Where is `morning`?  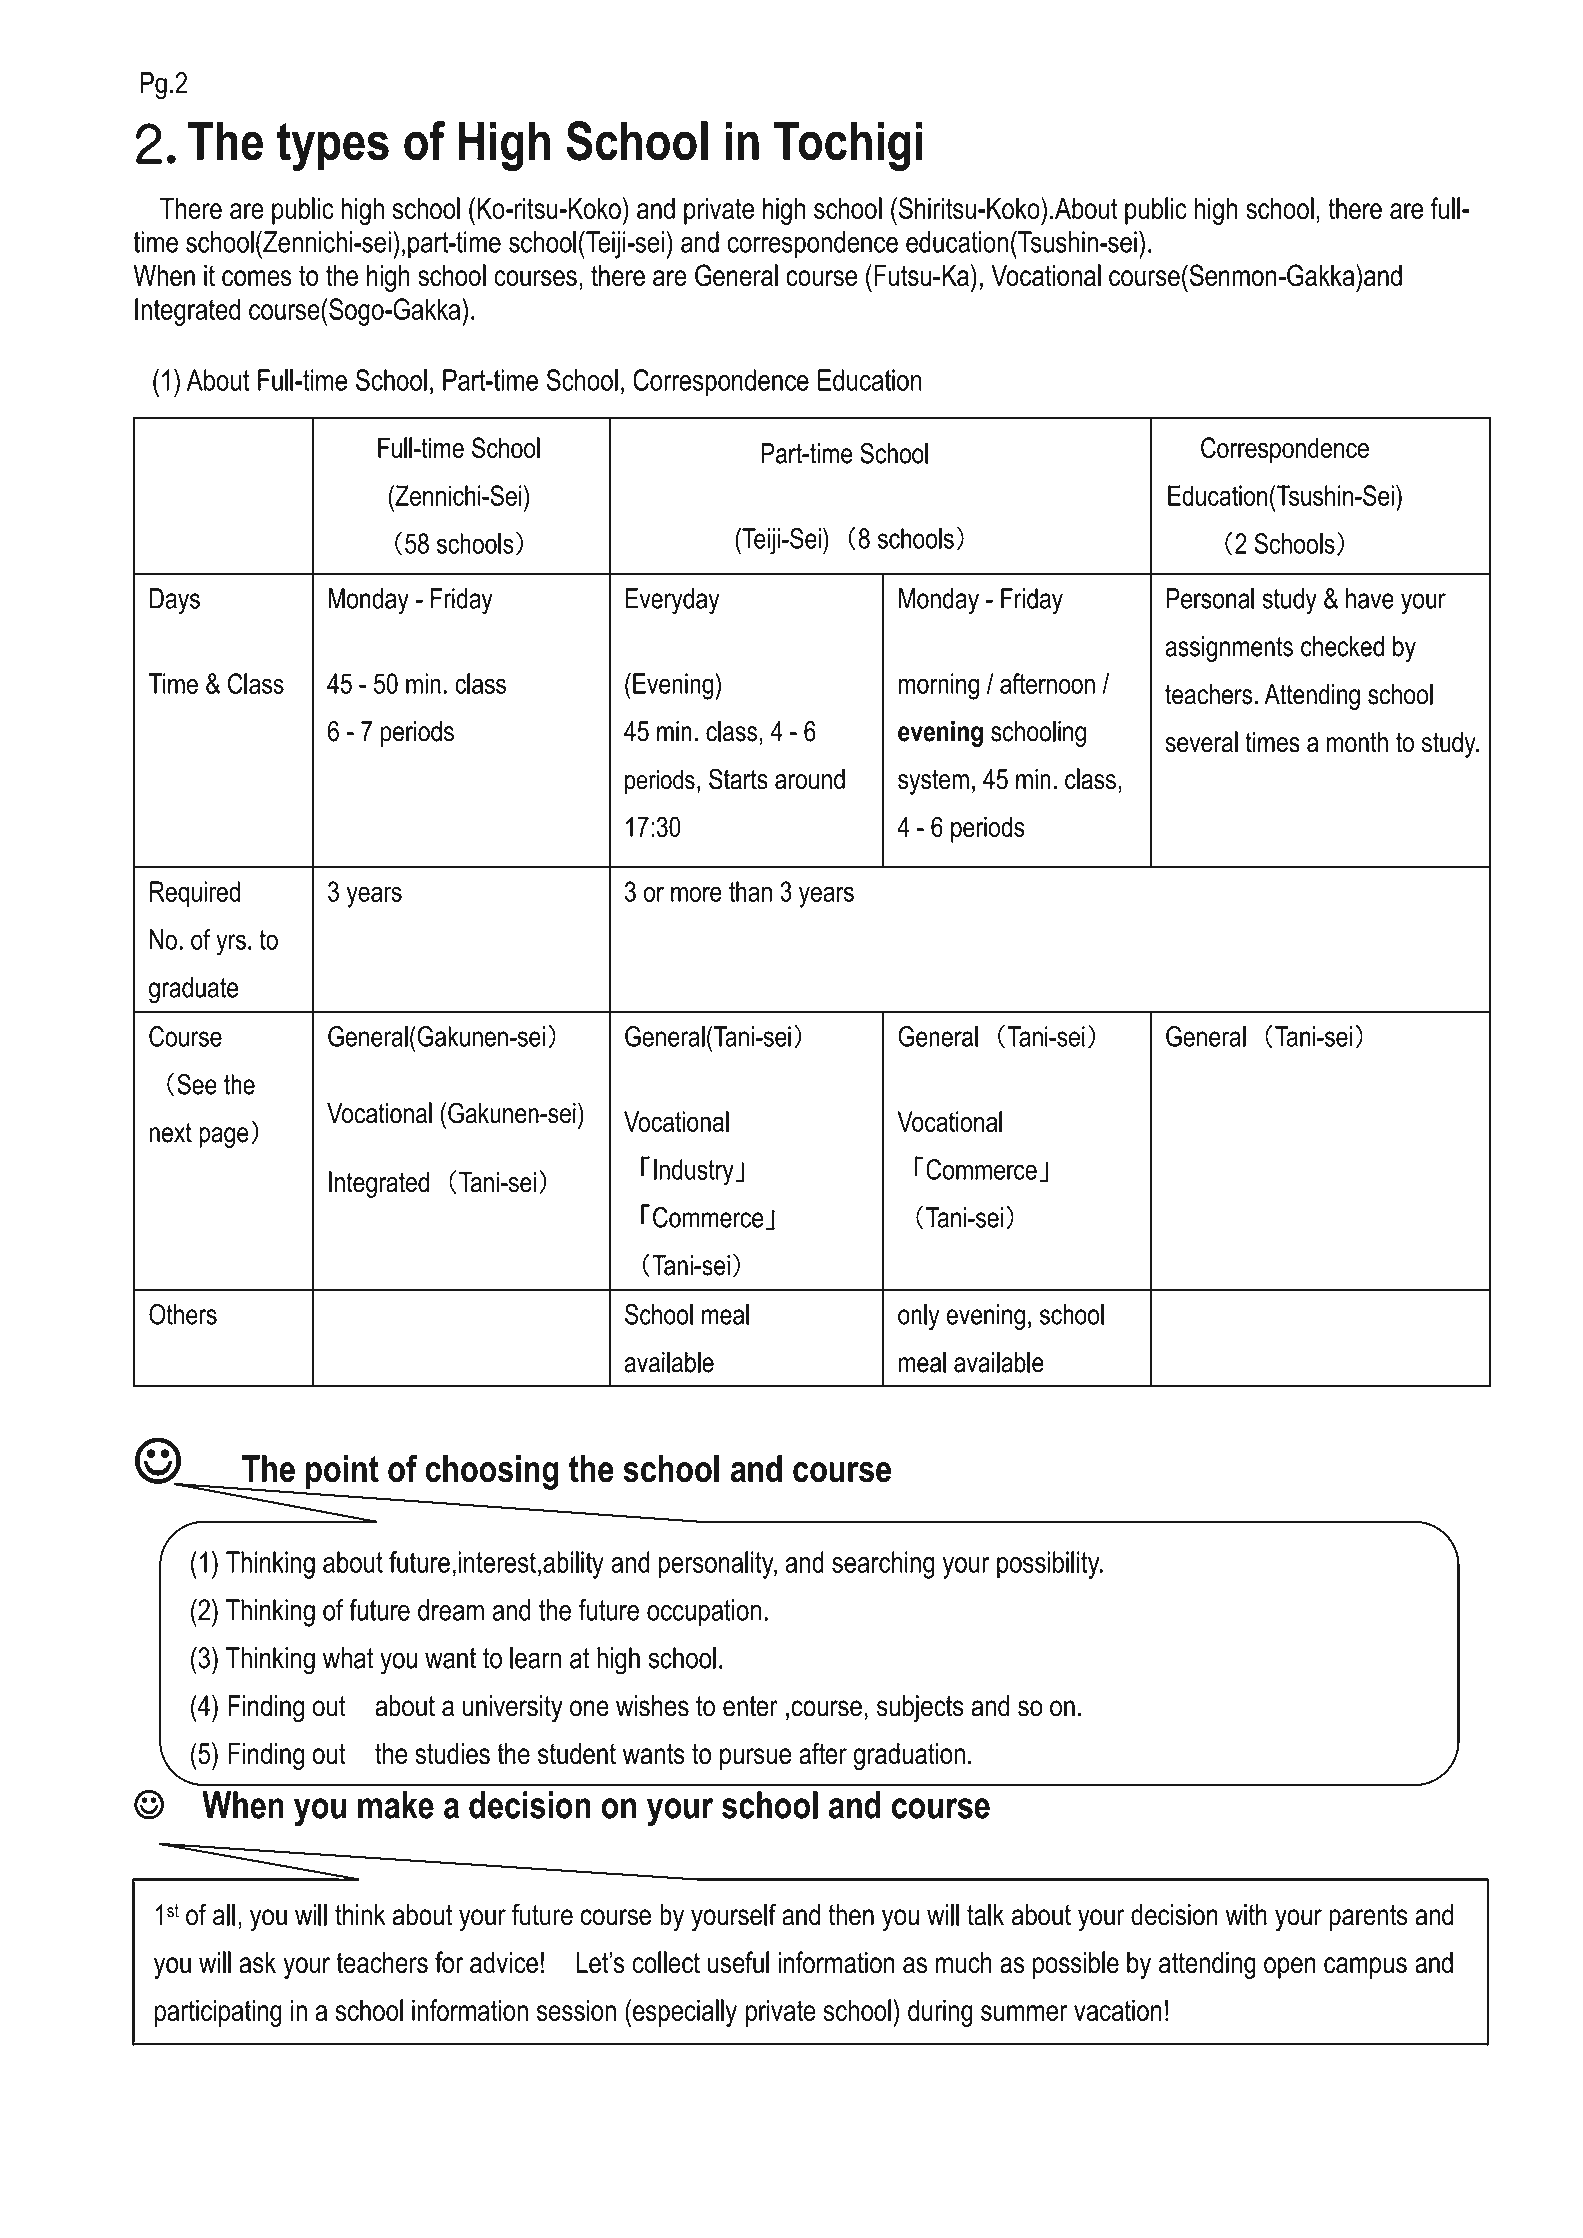
morning is located at coordinates (939, 686).
